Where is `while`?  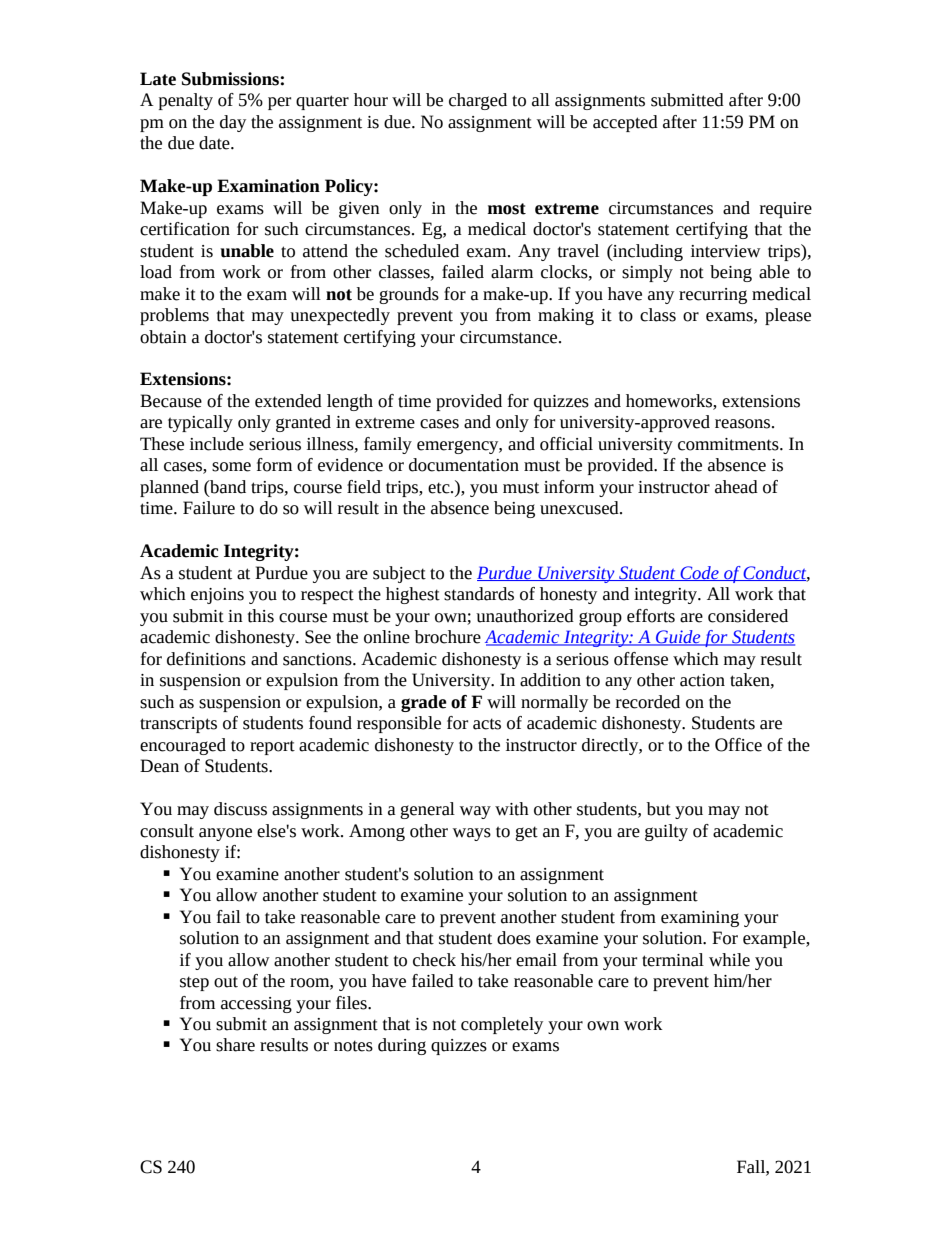
while is located at coordinates (729, 960).
